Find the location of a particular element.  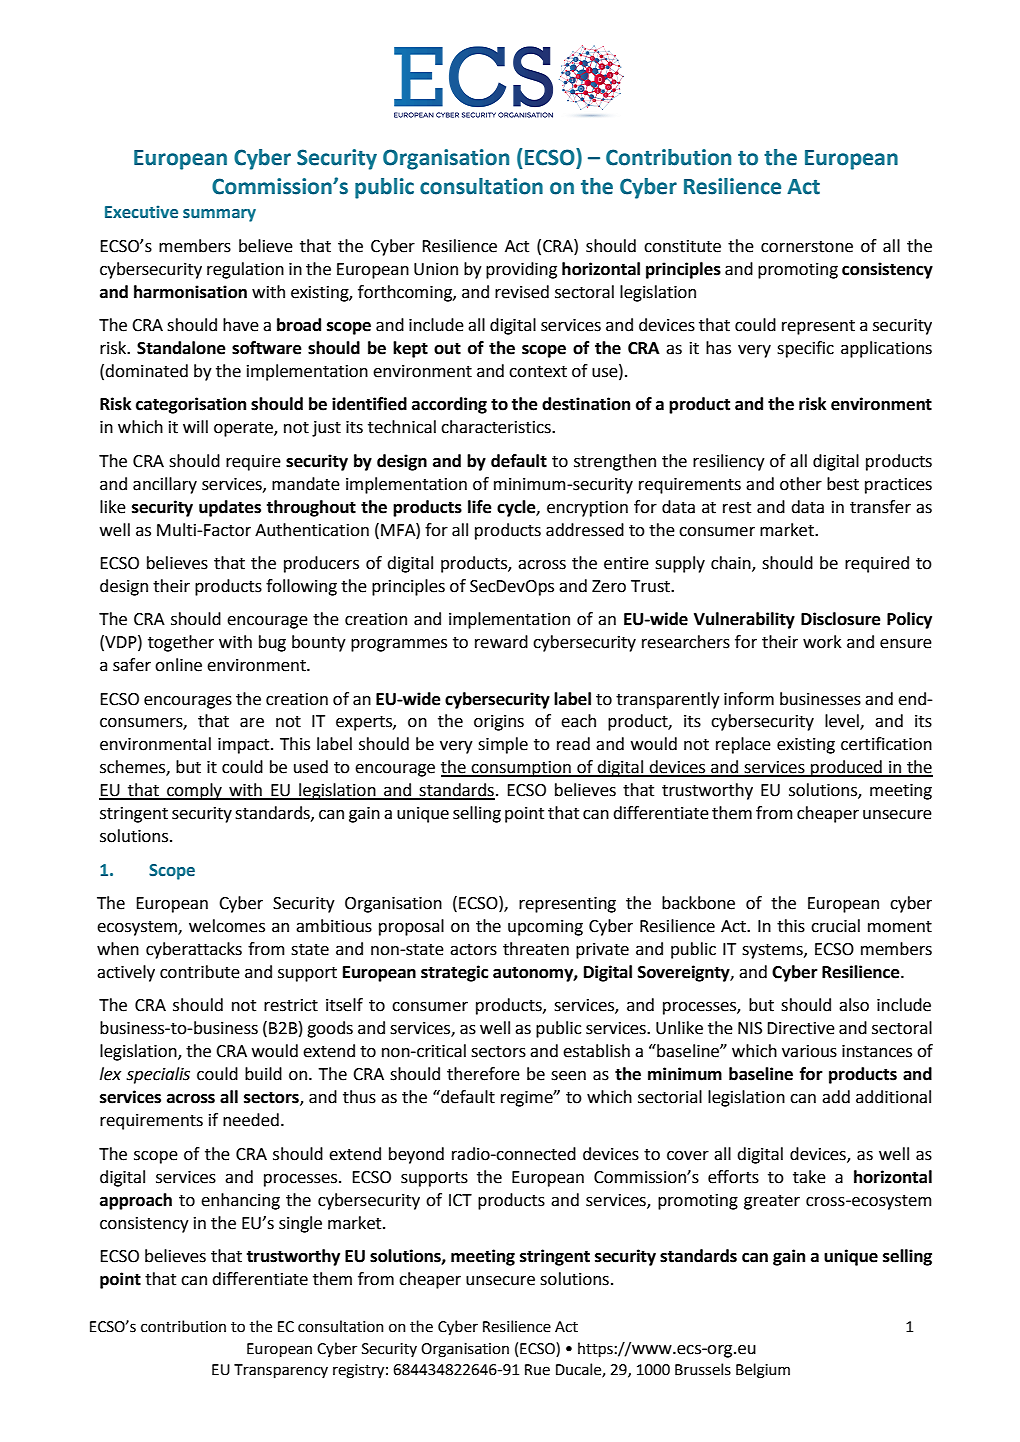

contribute is located at coordinates (200, 972).
